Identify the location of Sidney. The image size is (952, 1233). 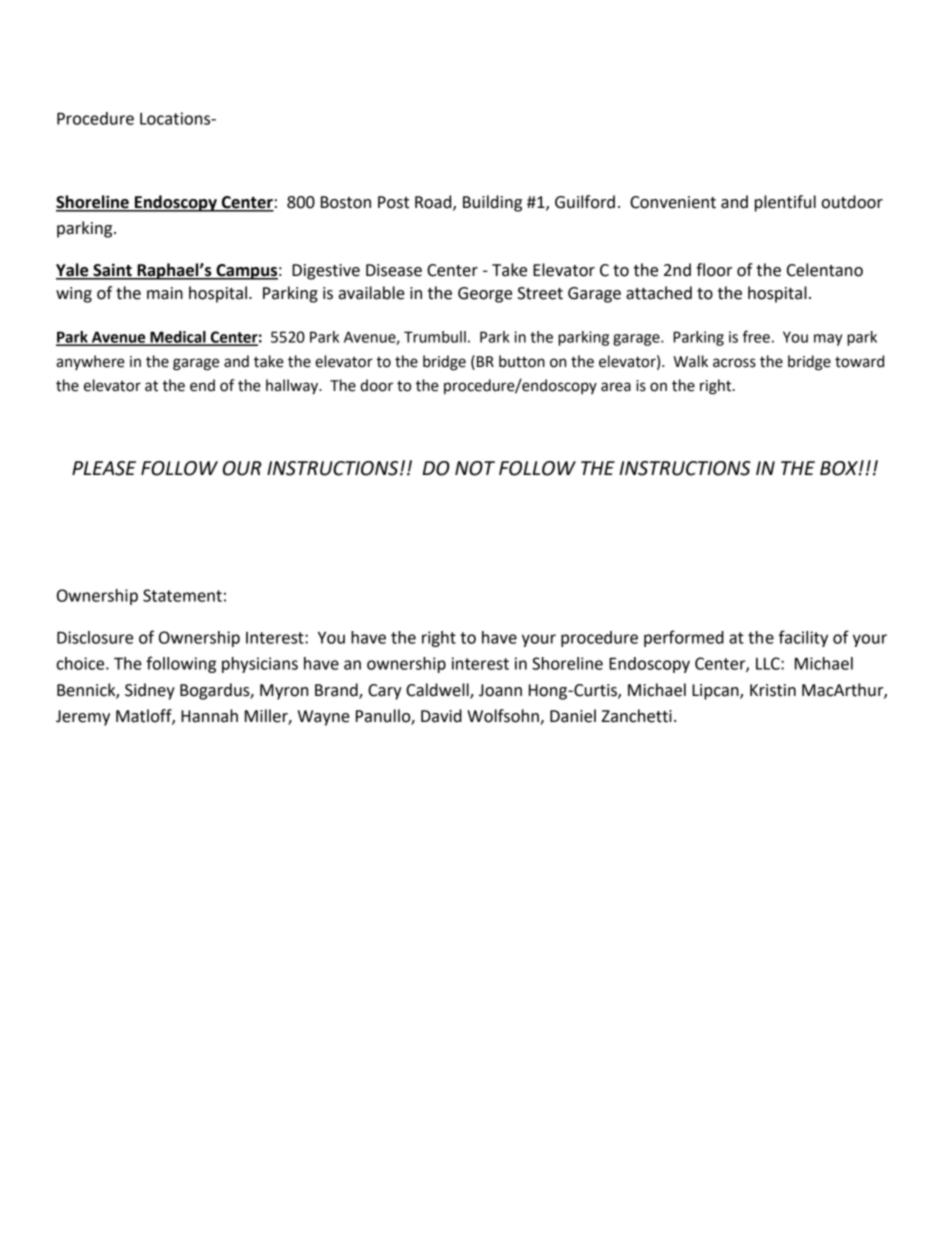
(150, 691).
